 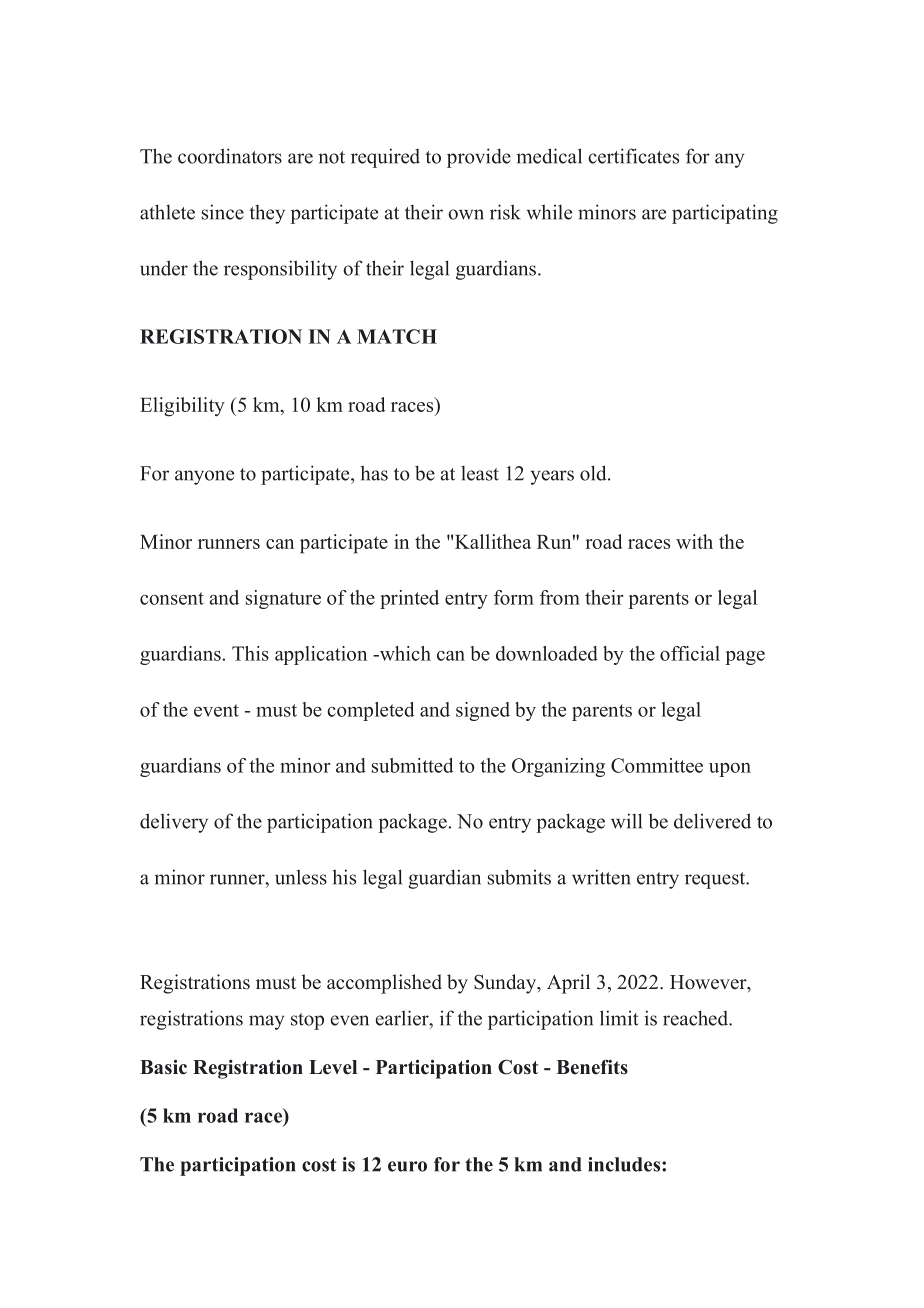 What do you see at coordinates (413, 765) in the screenshot?
I see `submitted` at bounding box center [413, 765].
